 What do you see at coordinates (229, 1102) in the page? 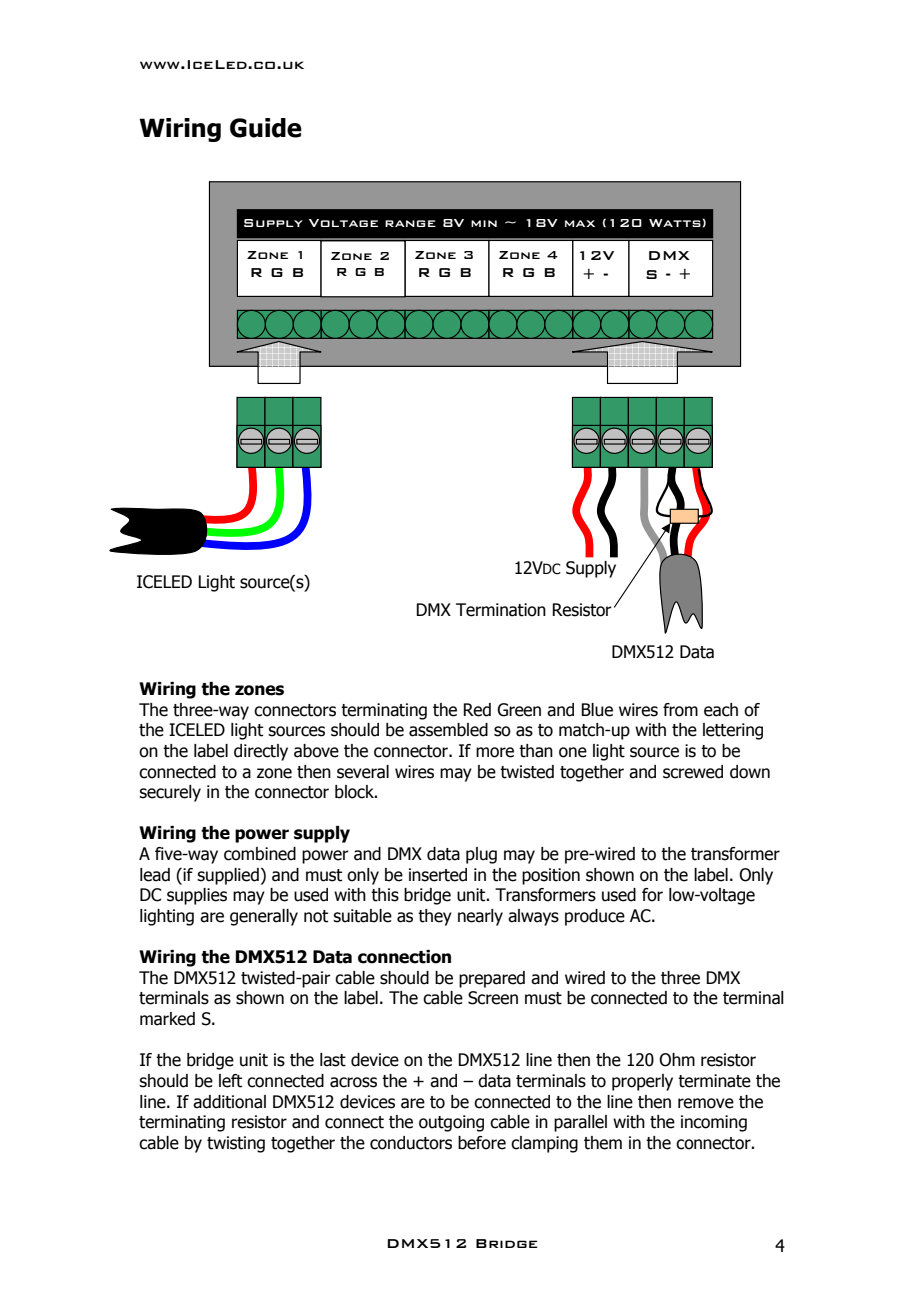
I see `additional` at bounding box center [229, 1102].
